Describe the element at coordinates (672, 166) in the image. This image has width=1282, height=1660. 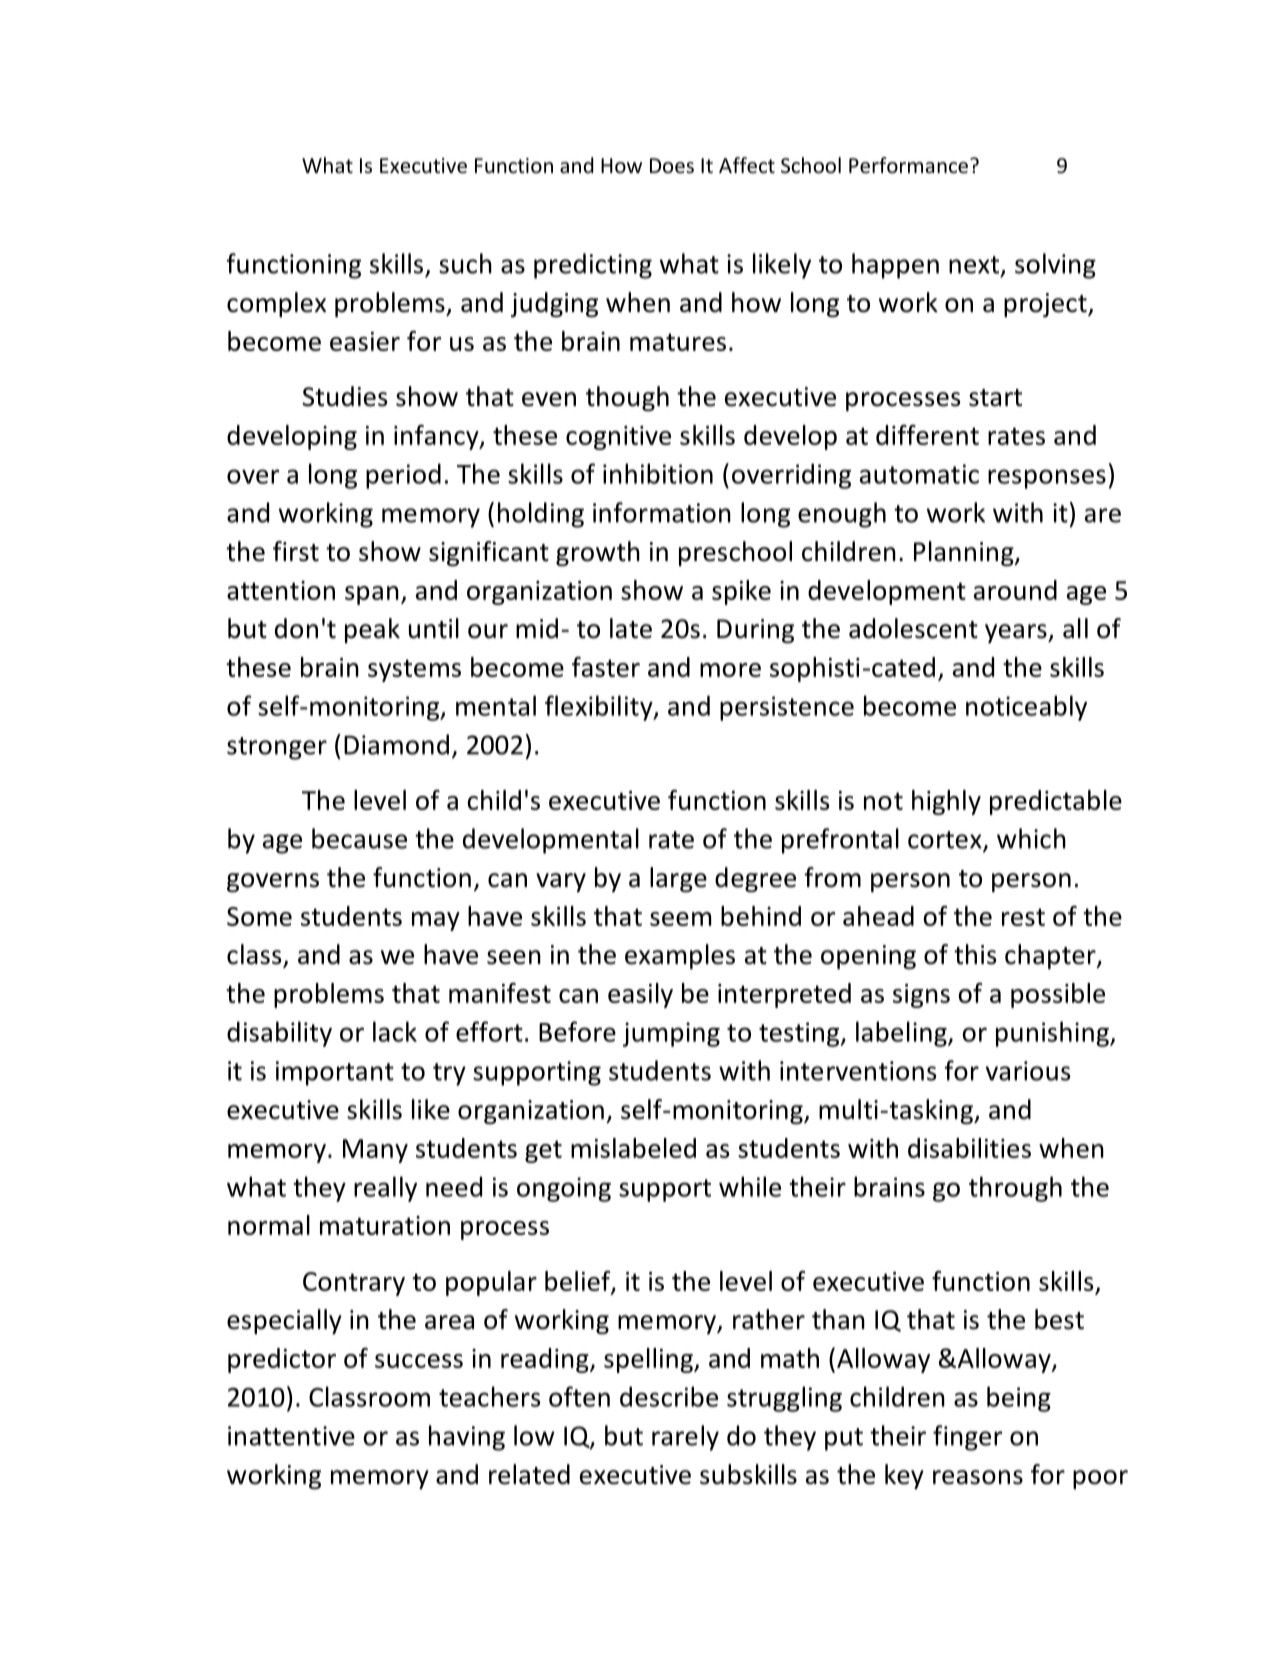
I see `Does` at that location.
